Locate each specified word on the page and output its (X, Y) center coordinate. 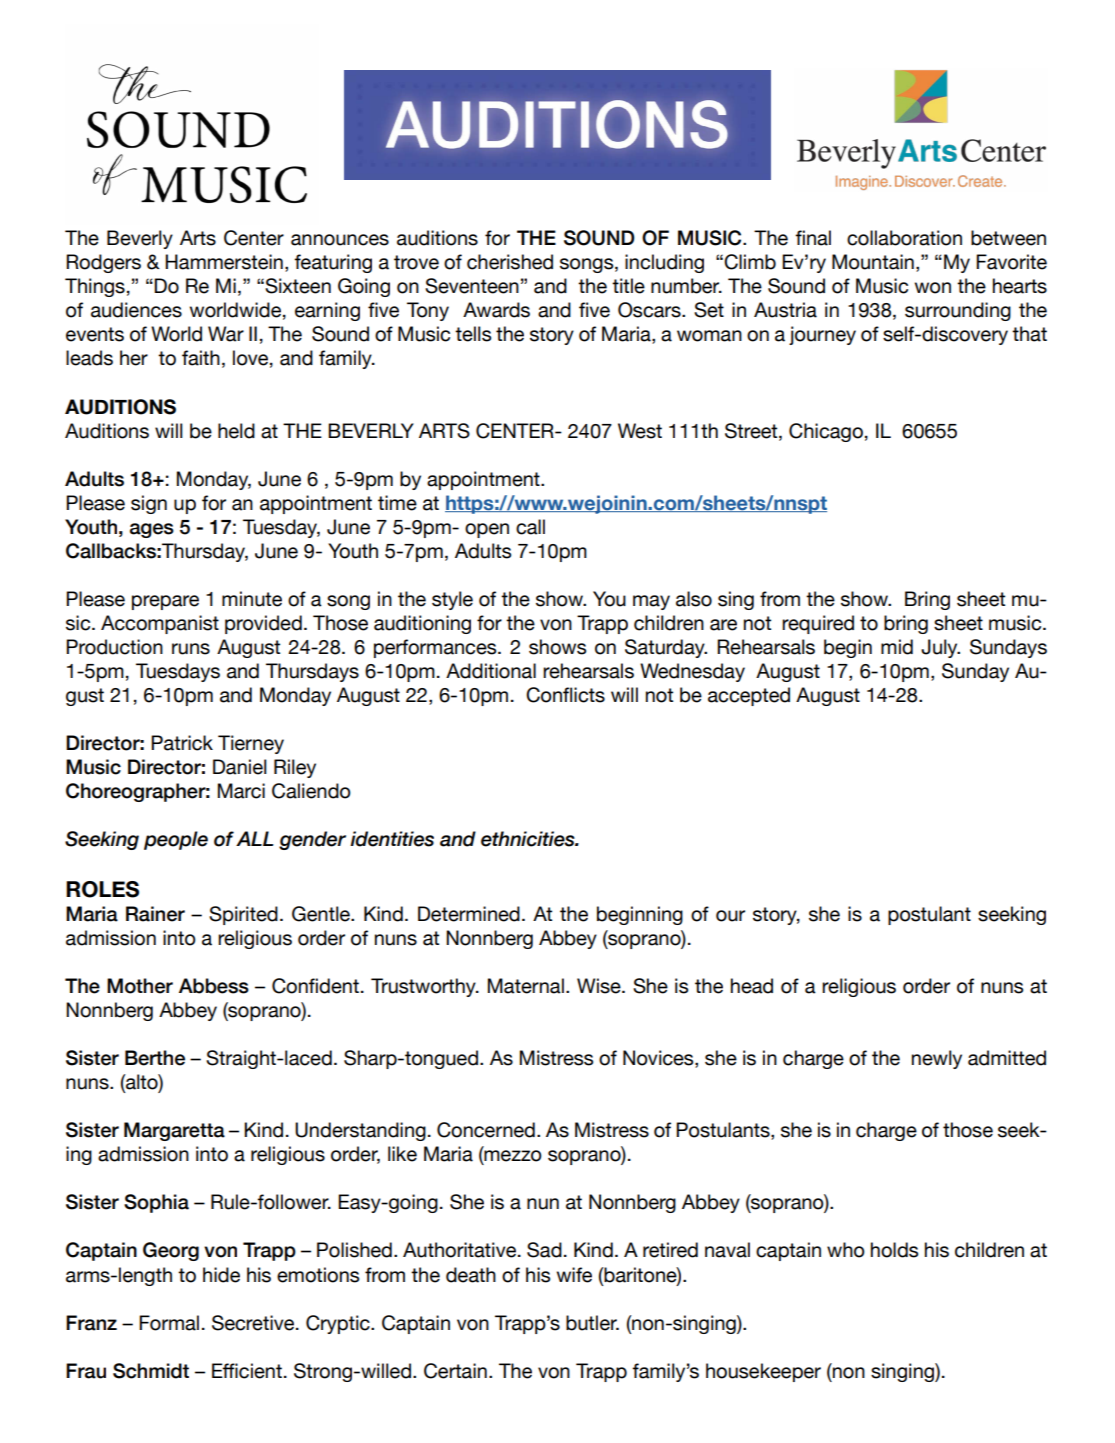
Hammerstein (224, 262)
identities (392, 839)
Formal (169, 1323)
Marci (241, 791)
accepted (749, 696)
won (933, 288)
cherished (510, 262)
